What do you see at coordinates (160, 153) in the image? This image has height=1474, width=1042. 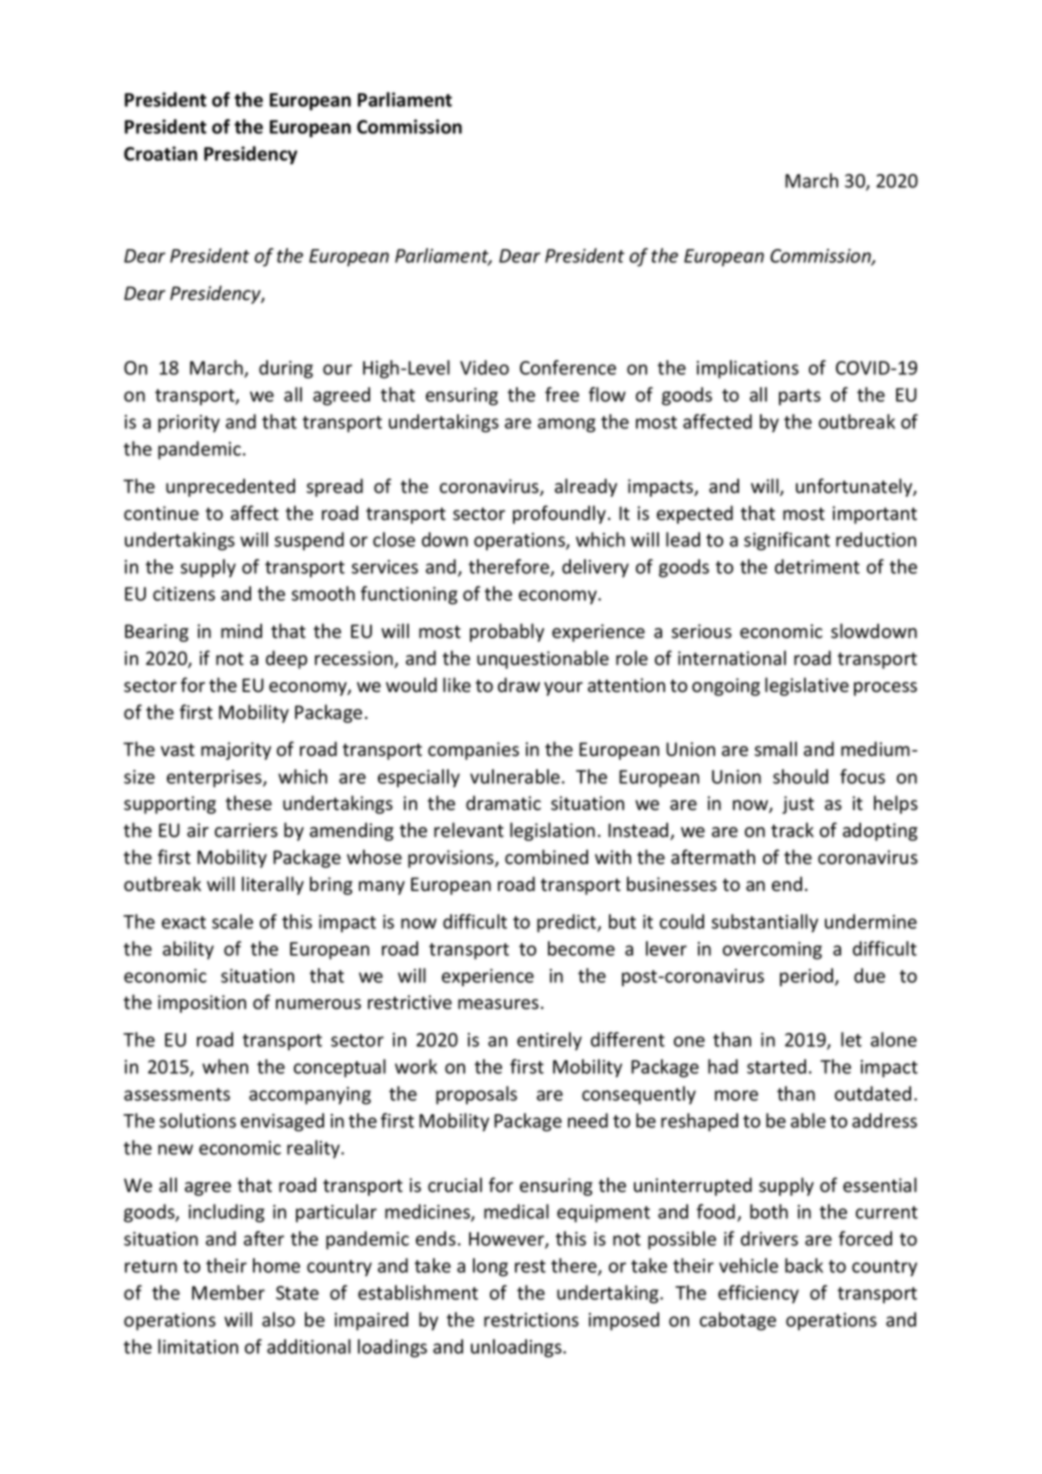 I see `Croatian` at bounding box center [160, 153].
